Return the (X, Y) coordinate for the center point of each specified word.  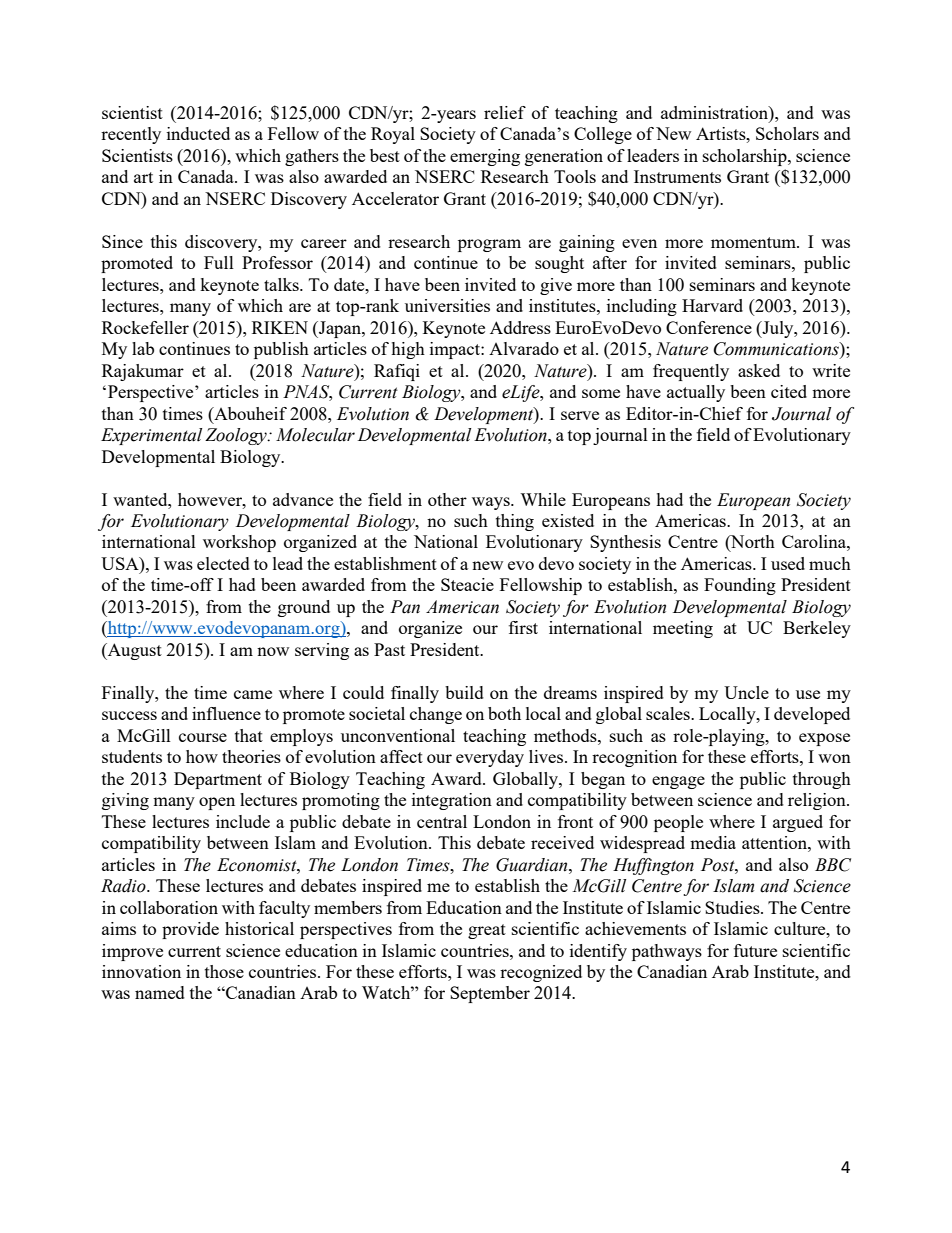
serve (580, 415)
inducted (198, 133)
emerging (485, 157)
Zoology (237, 436)
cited (789, 391)
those (224, 971)
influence (226, 713)
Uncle (746, 692)
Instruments (677, 176)
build (464, 692)
